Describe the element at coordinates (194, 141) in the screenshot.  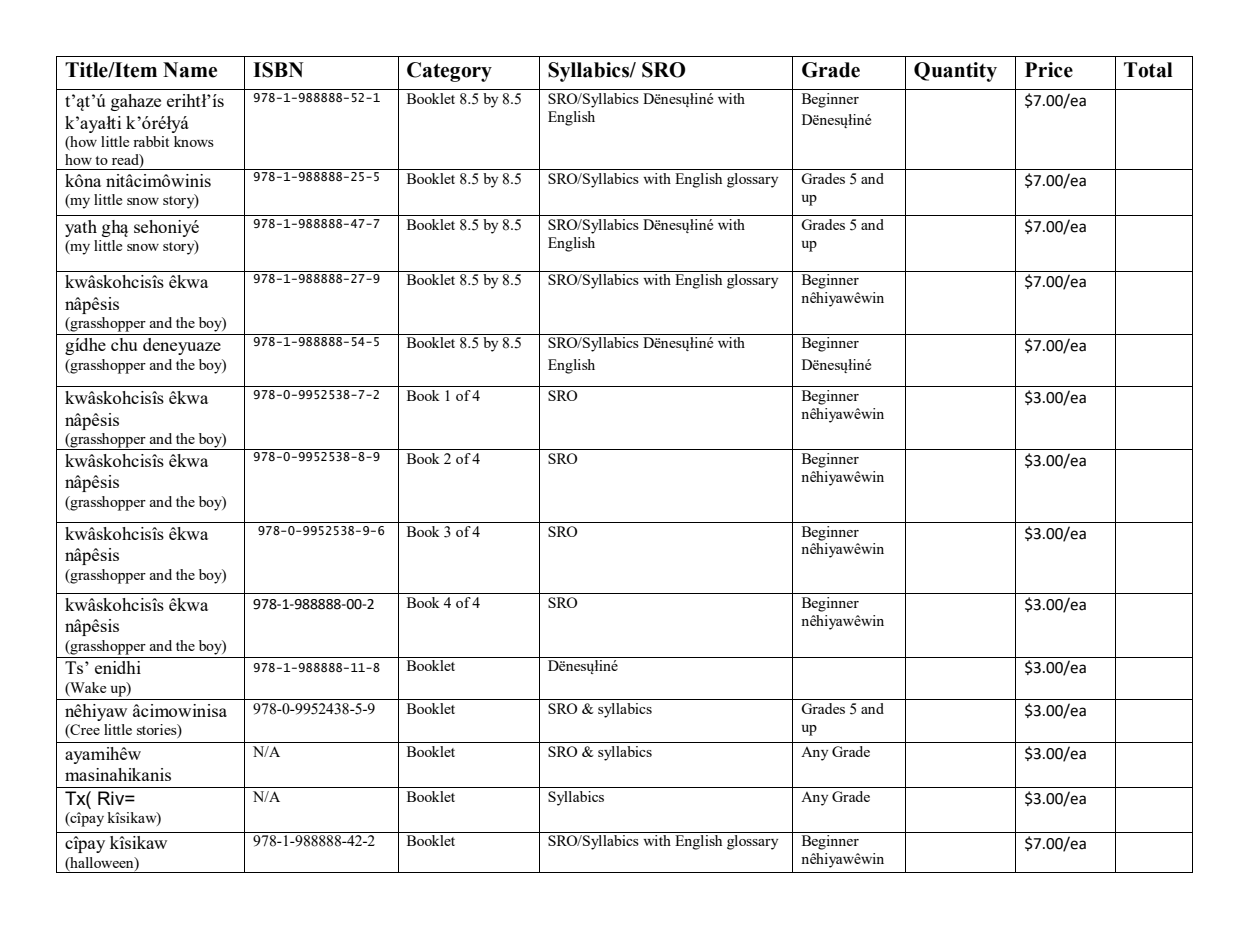
I see `knows` at that location.
